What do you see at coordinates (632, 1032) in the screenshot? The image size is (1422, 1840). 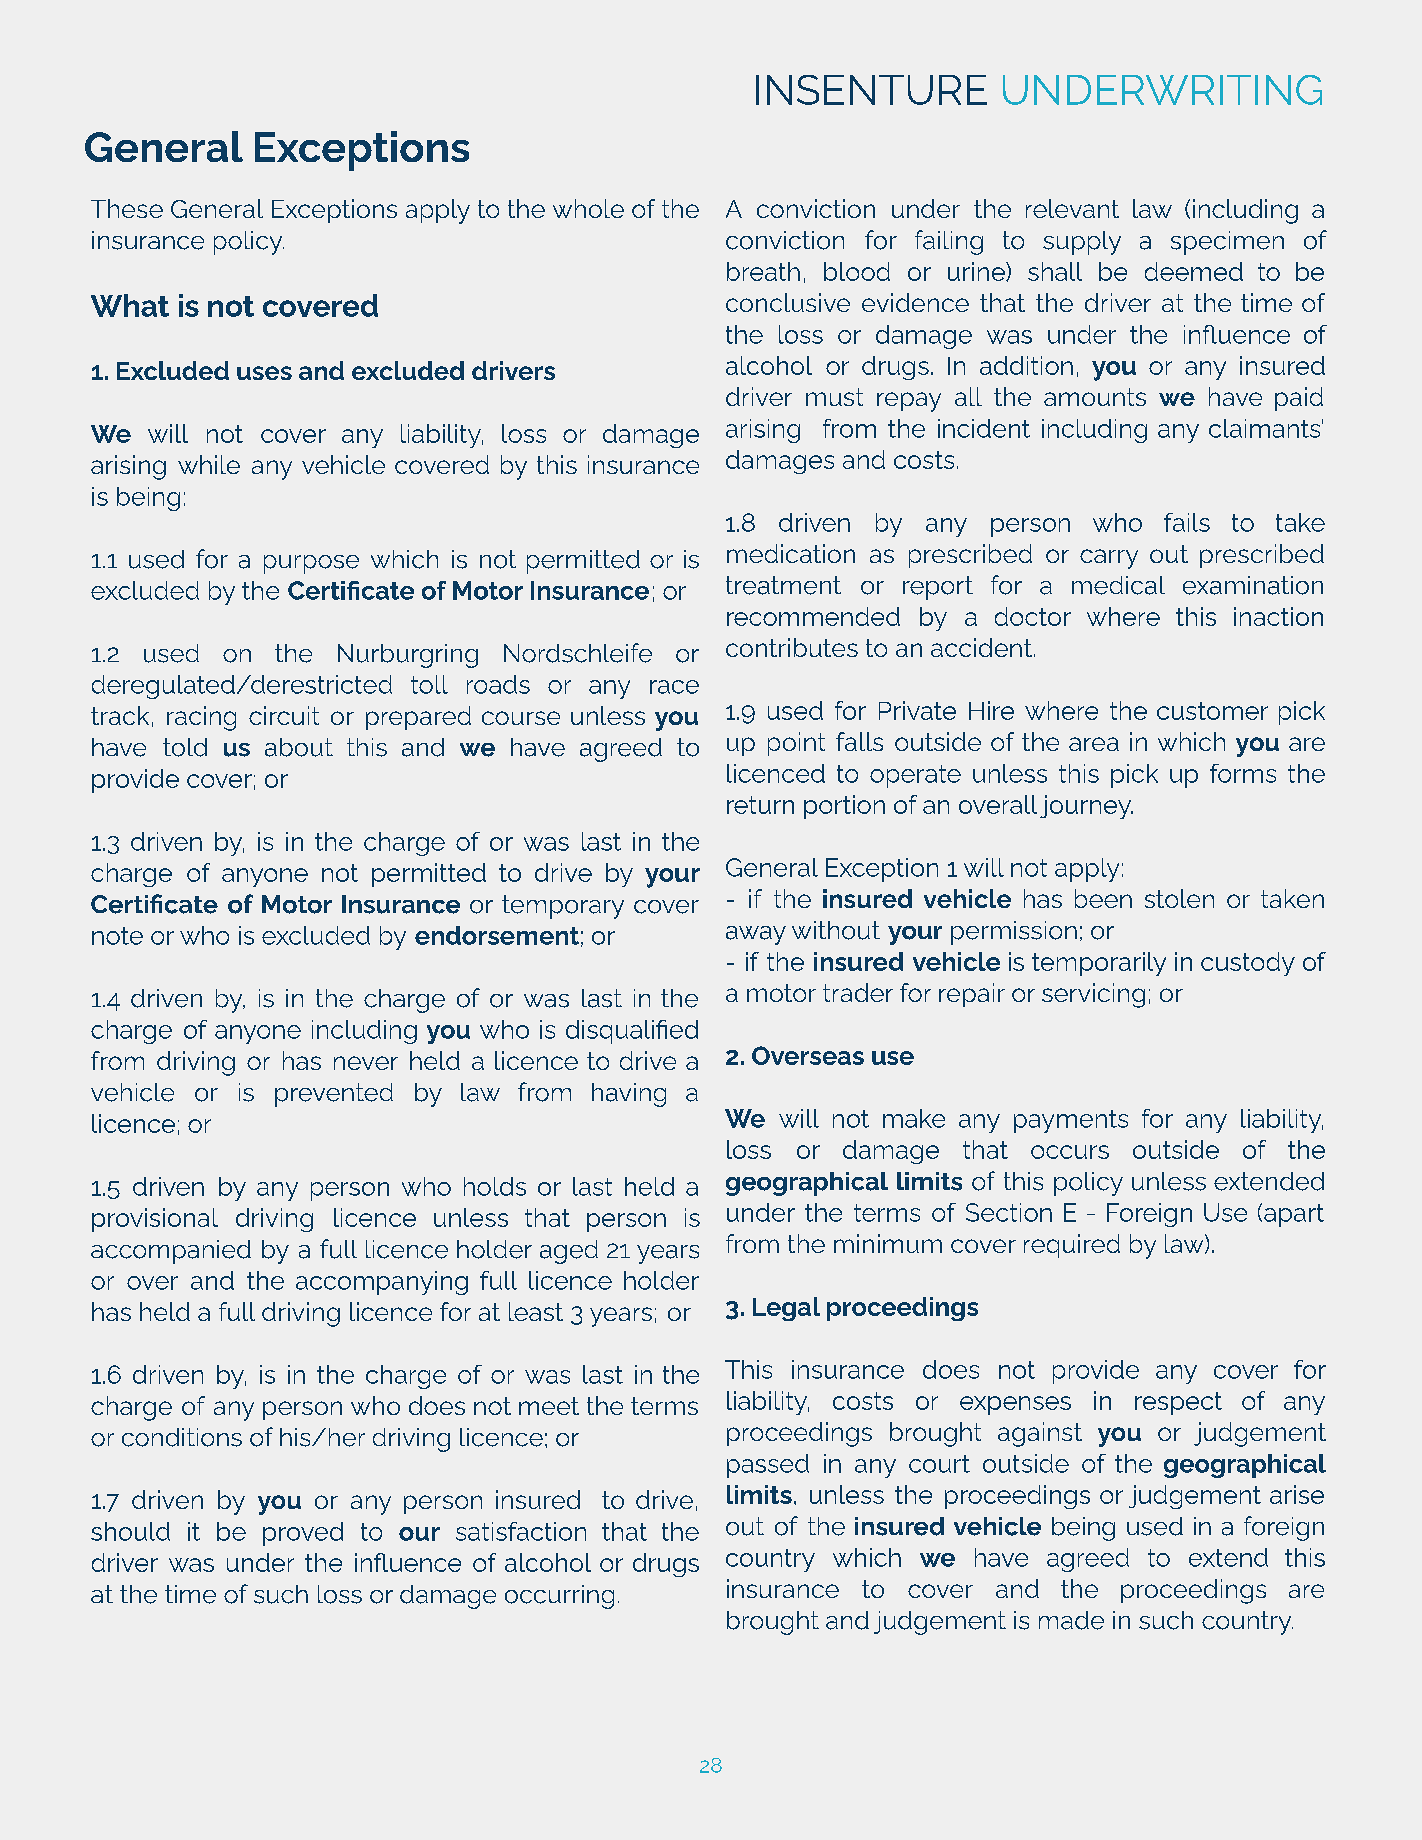 I see `disqualified` at bounding box center [632, 1032].
